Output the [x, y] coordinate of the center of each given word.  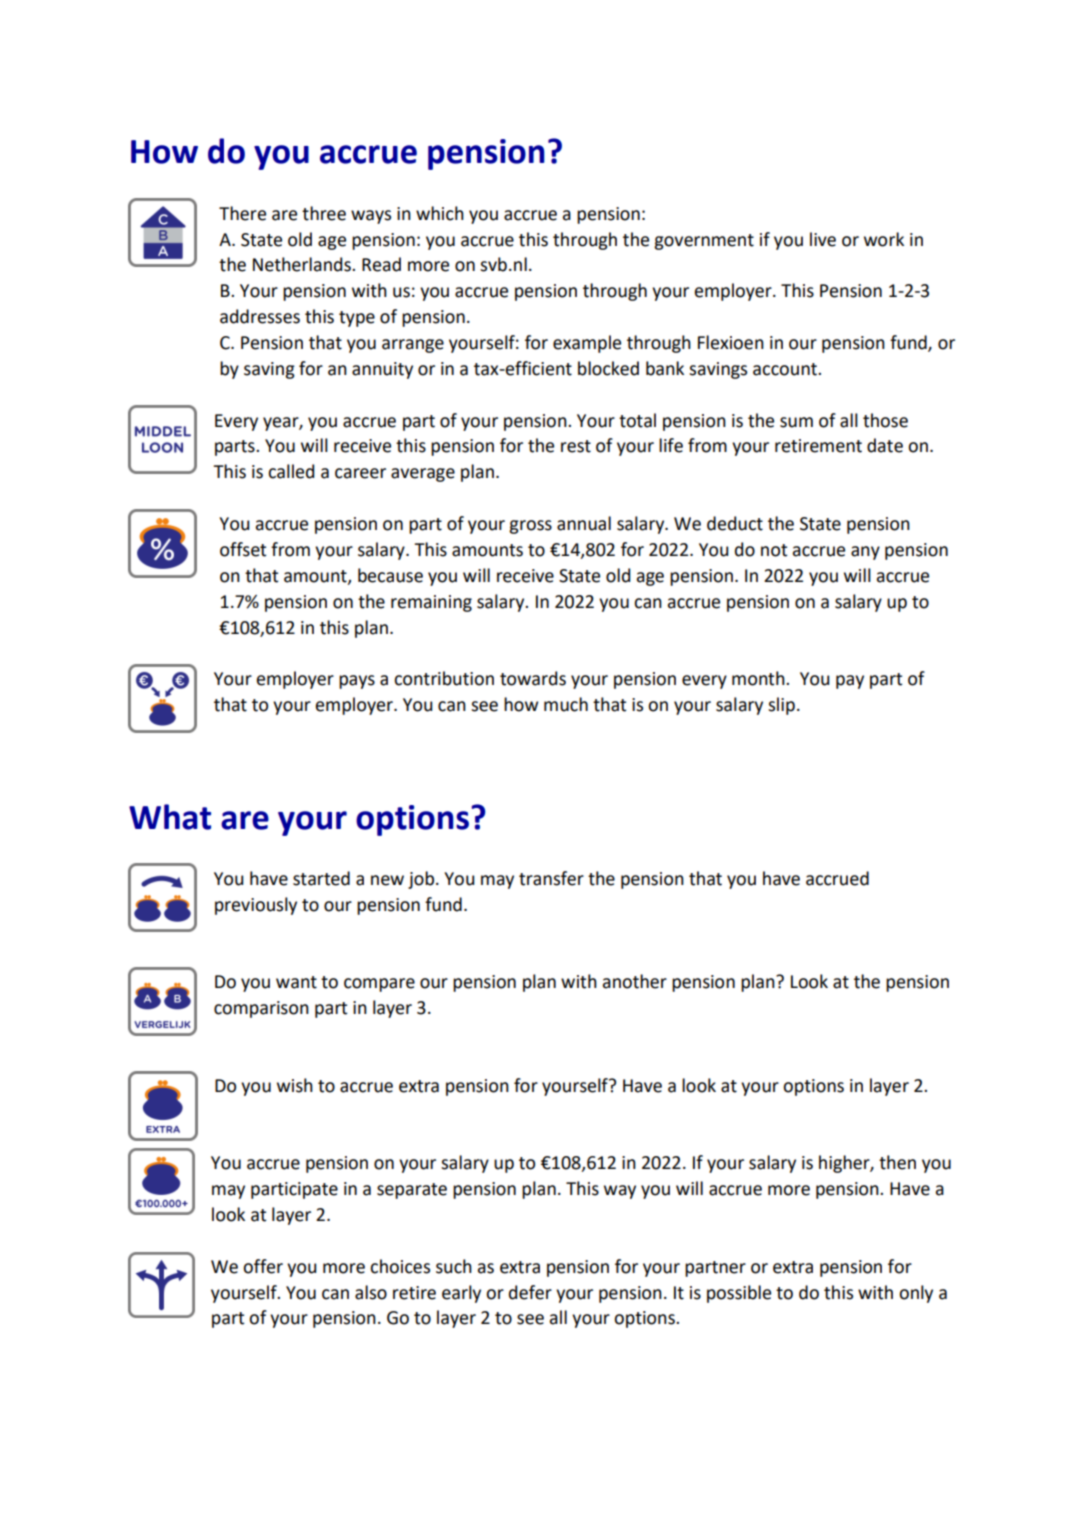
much [566, 704]
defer [530, 1292]
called [291, 471]
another [635, 981]
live [823, 239]
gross [530, 527]
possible [739, 1294]
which [440, 213]
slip [781, 706]
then [897, 1162]
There [242, 213]
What [170, 817]
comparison [261, 1009]
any [865, 553]
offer [263, 1266]
